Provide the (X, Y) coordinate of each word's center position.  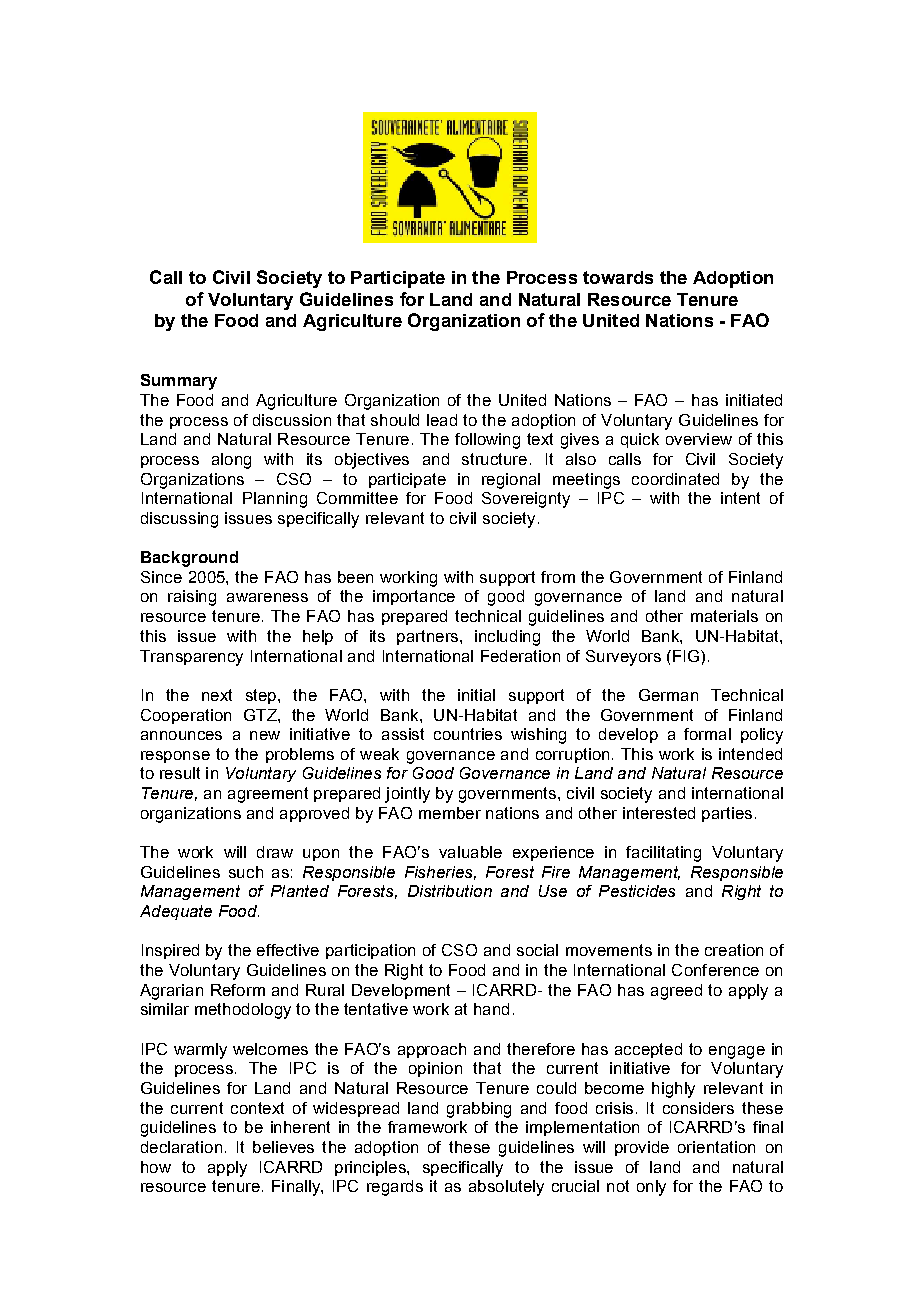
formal (707, 734)
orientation (716, 1147)
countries (468, 734)
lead (442, 420)
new (265, 735)
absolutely (506, 1188)
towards (618, 277)
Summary (179, 382)
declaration (181, 1147)
